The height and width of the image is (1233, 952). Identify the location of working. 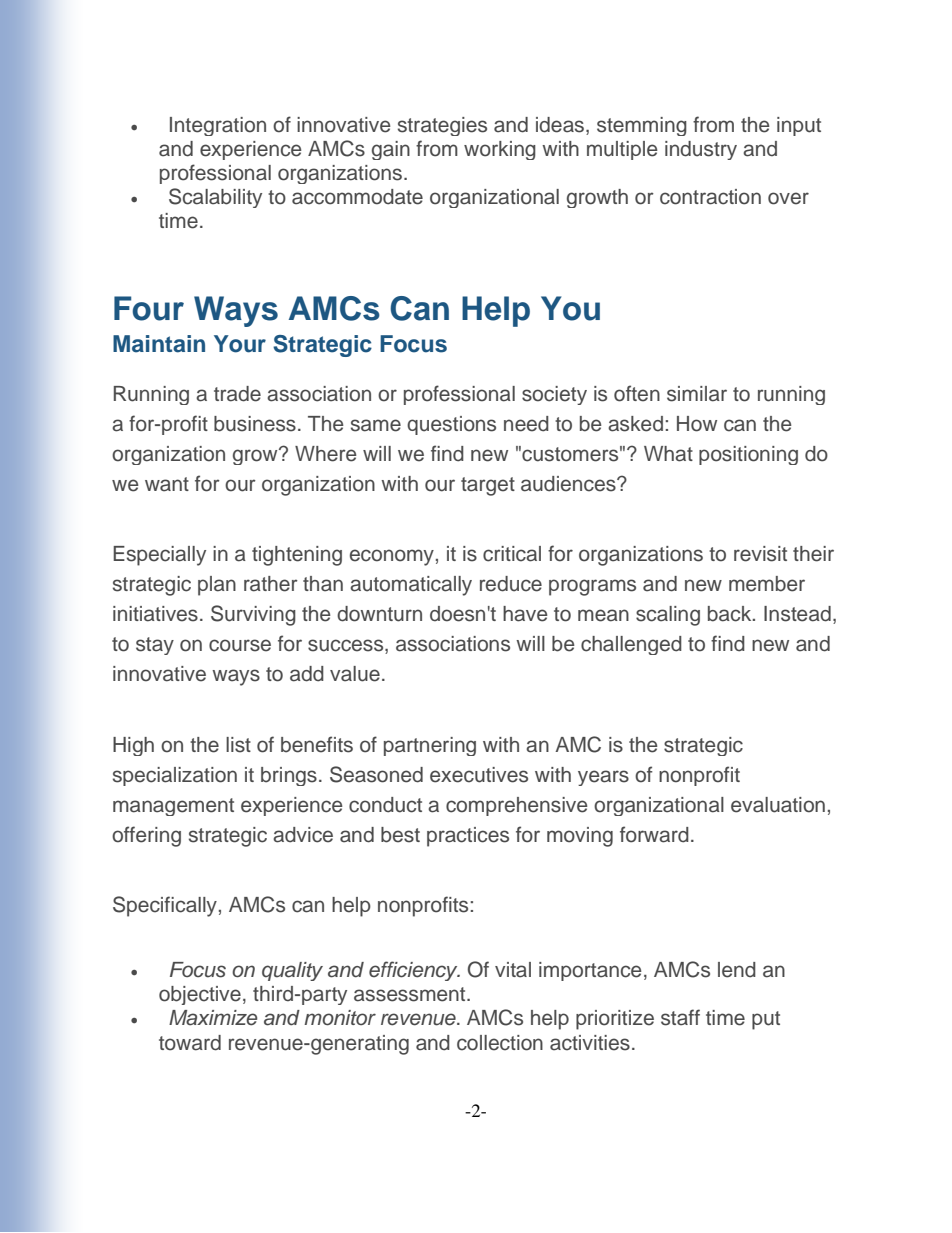
(500, 150).
